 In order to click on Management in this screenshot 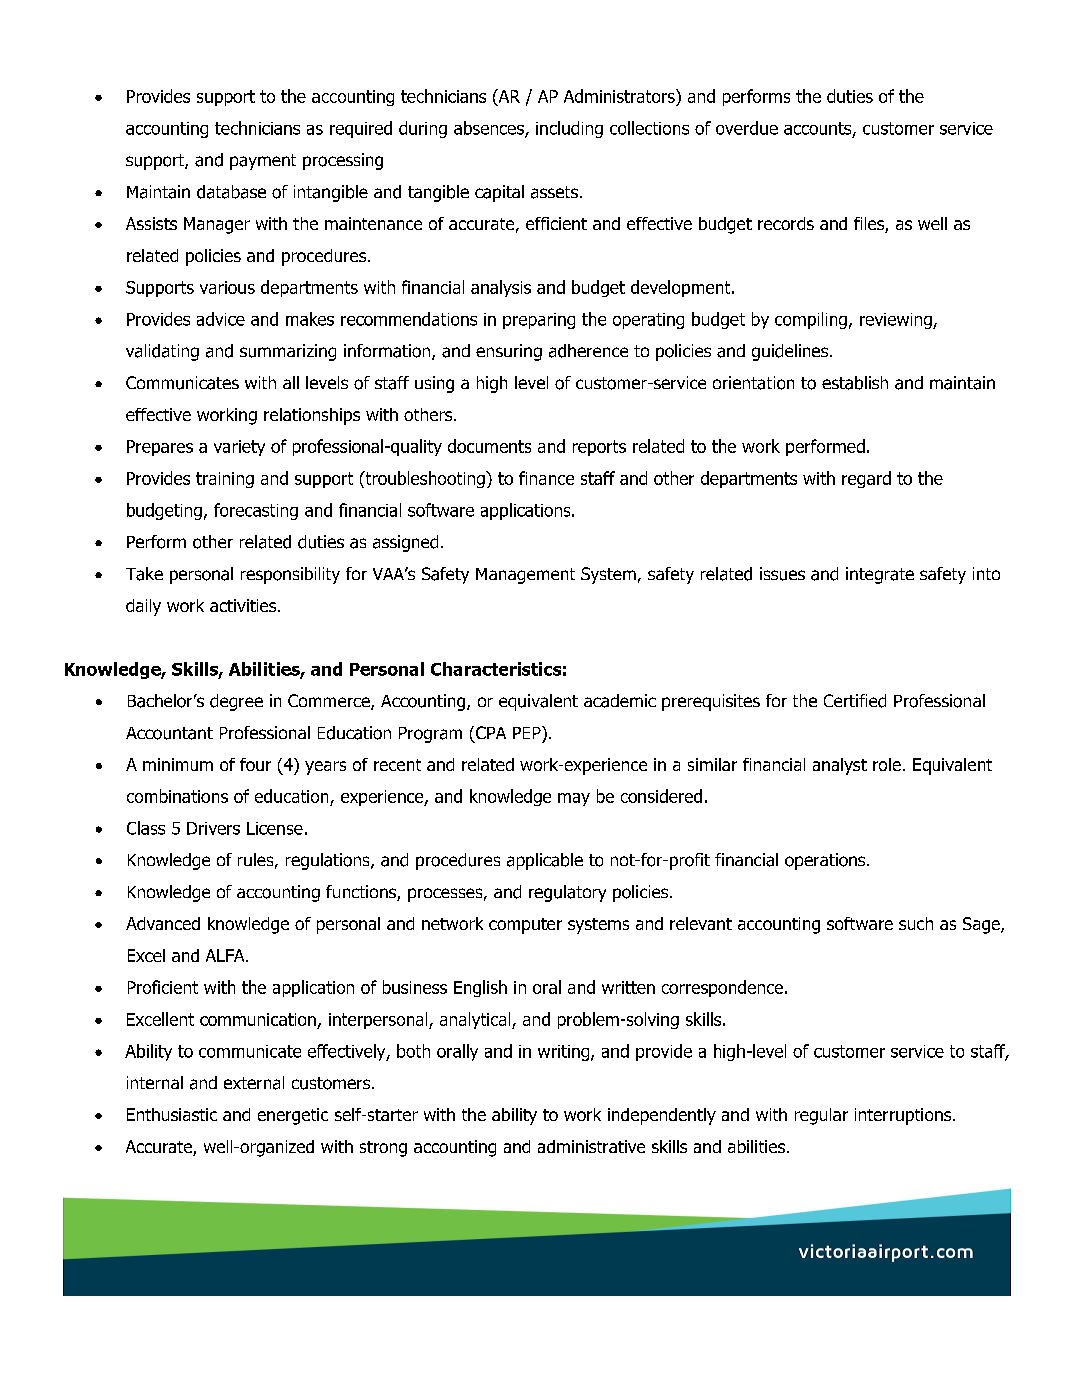, I will do `click(525, 576)`.
